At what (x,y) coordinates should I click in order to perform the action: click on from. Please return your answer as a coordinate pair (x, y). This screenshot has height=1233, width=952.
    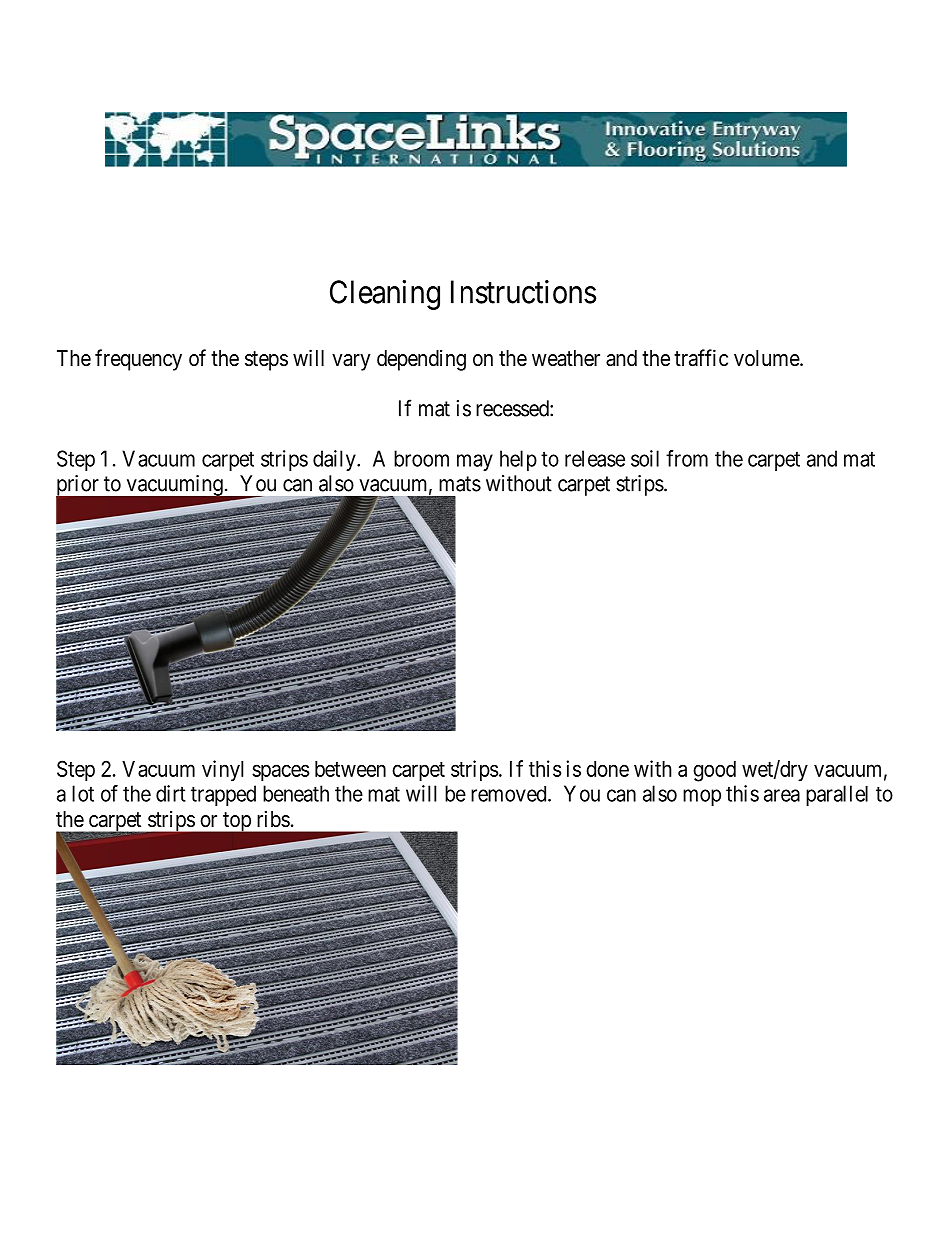
    Looking at the image, I should click on (687, 458).
